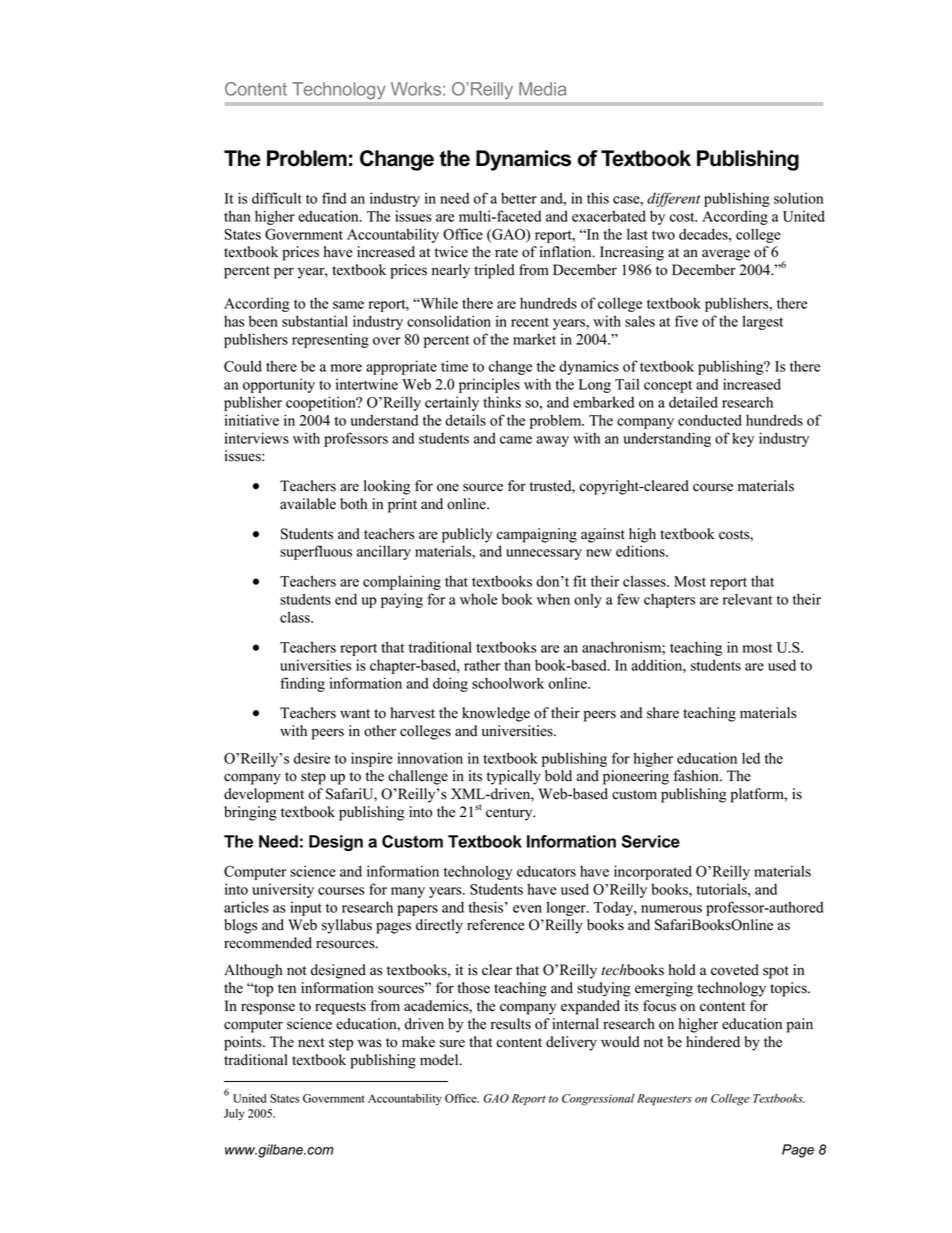 This image has width=952, height=1233. What do you see at coordinates (743, 440) in the image?
I see `key` at bounding box center [743, 440].
